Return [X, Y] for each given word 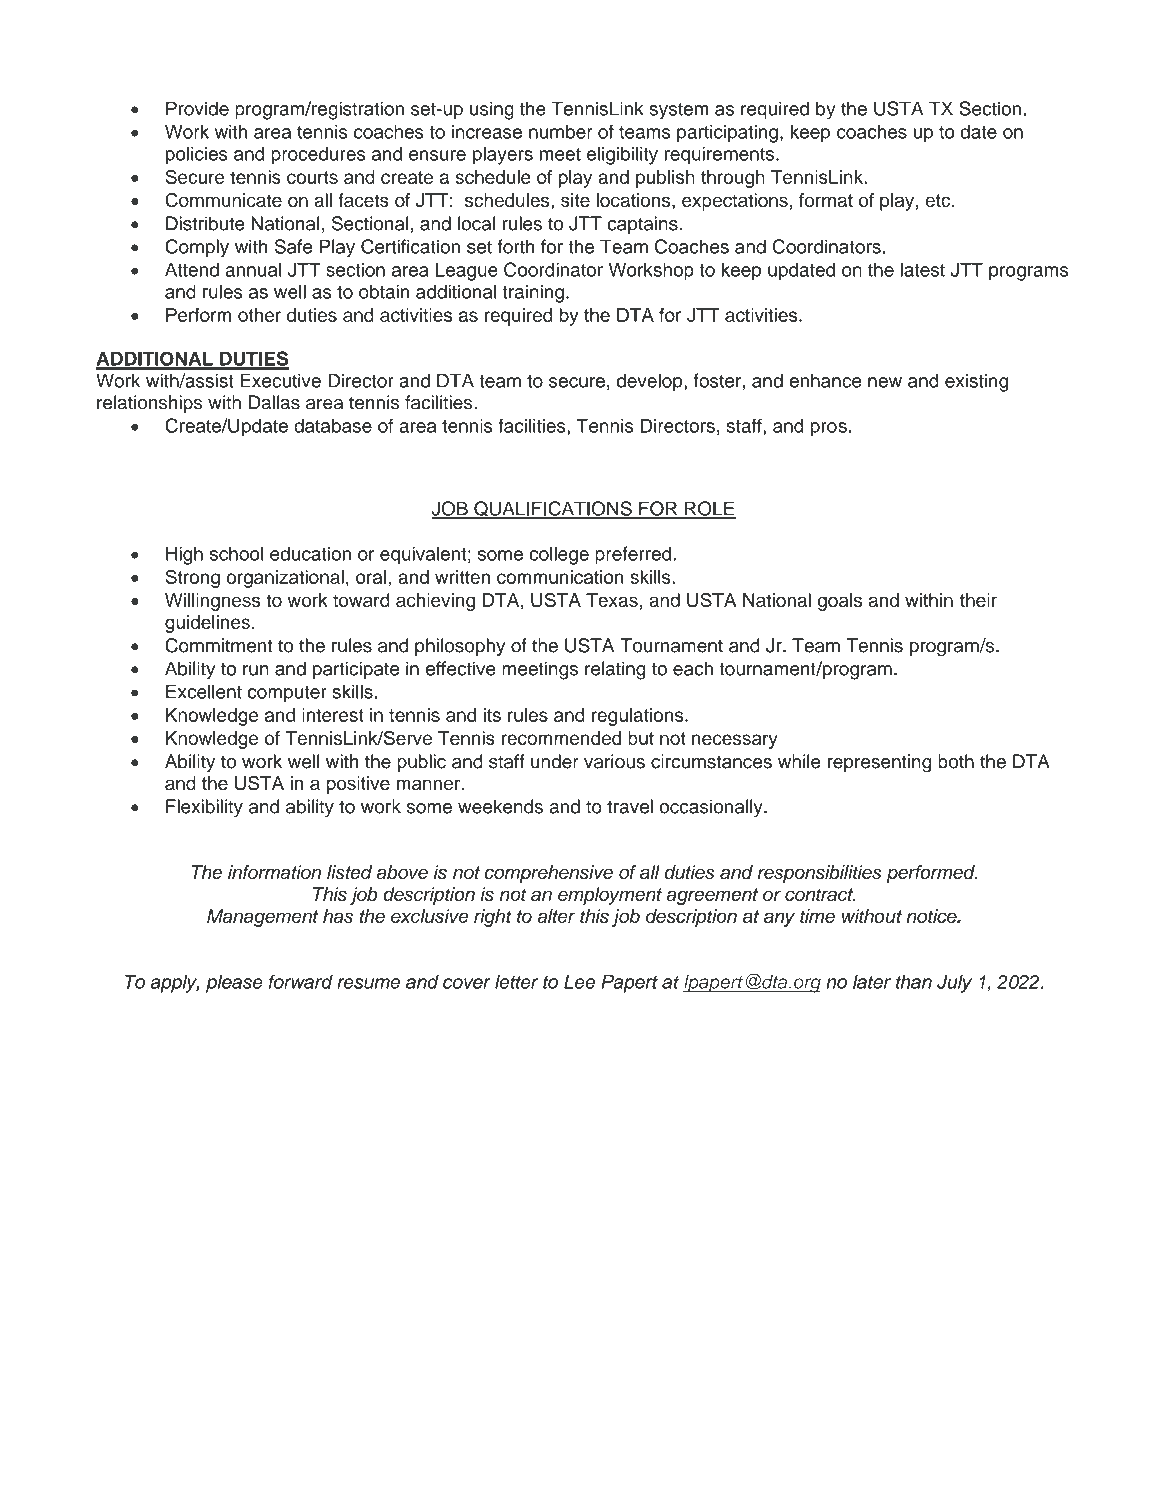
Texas [612, 600]
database [333, 426]
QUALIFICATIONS [553, 510]
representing [879, 763]
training [533, 293]
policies [197, 155]
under [555, 761]
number [561, 131]
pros [829, 429]
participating [727, 133]
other [259, 315]
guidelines [207, 624]
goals [840, 602]
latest [922, 269]
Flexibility [204, 808]
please [234, 984]
